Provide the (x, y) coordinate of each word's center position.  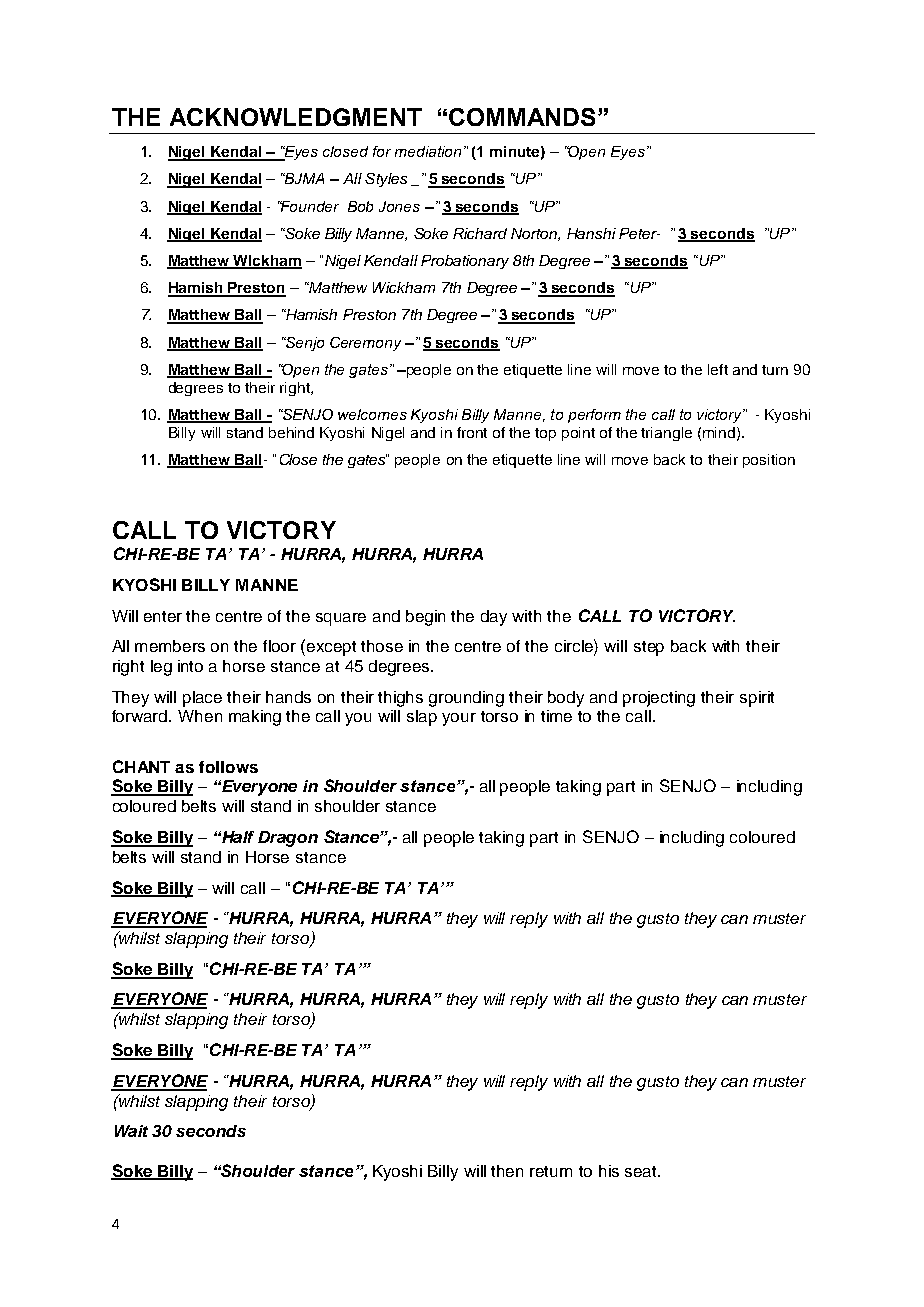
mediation (428, 151)
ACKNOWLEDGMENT (296, 117)
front (472, 432)
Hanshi (591, 233)
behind (291, 432)
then (507, 1171)
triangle (666, 434)
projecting (659, 699)
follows (228, 767)
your (459, 719)
